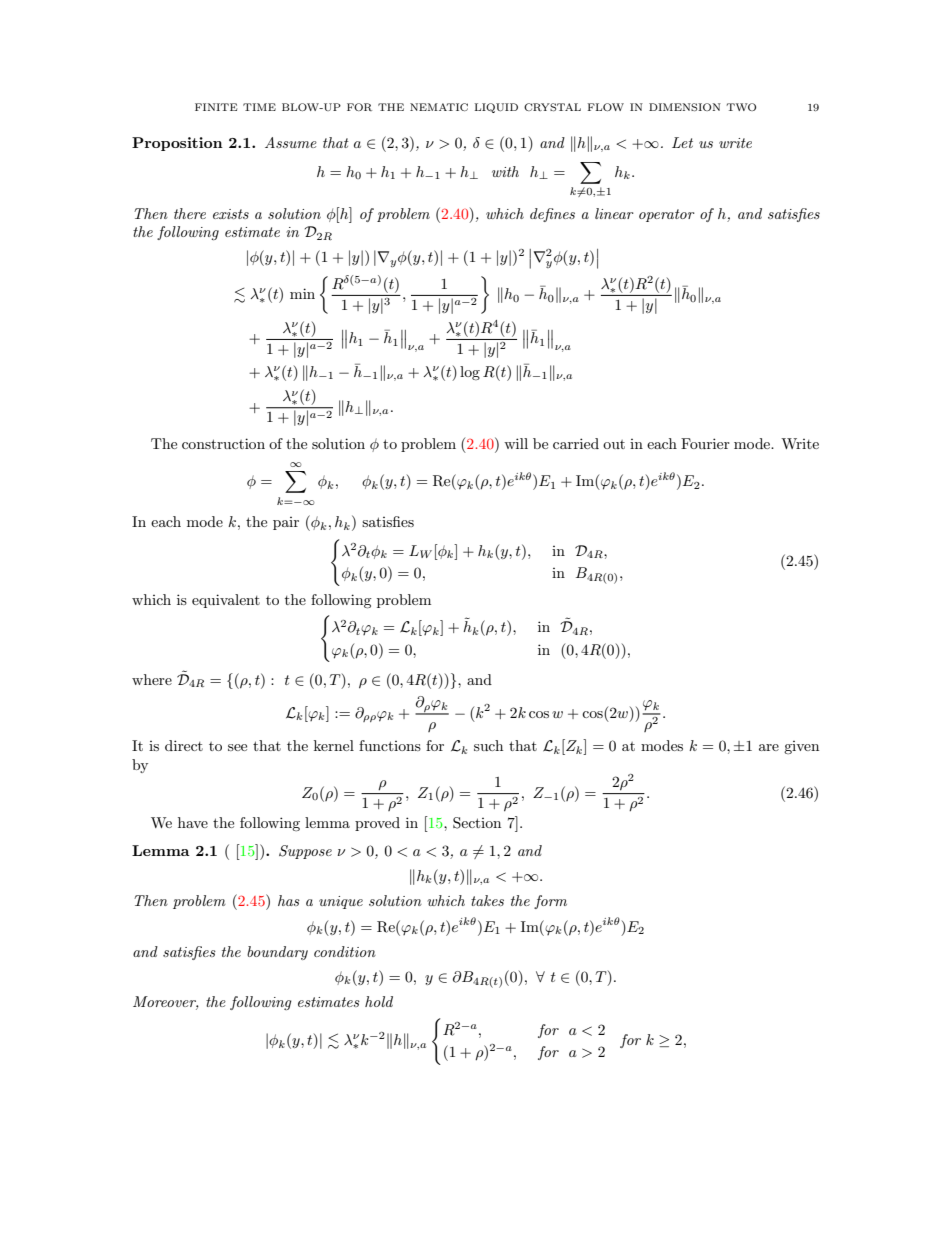 This page has height=1233, width=952. Describe the element at coordinates (496, 108) in the page. I see `LIQUID` at that location.
